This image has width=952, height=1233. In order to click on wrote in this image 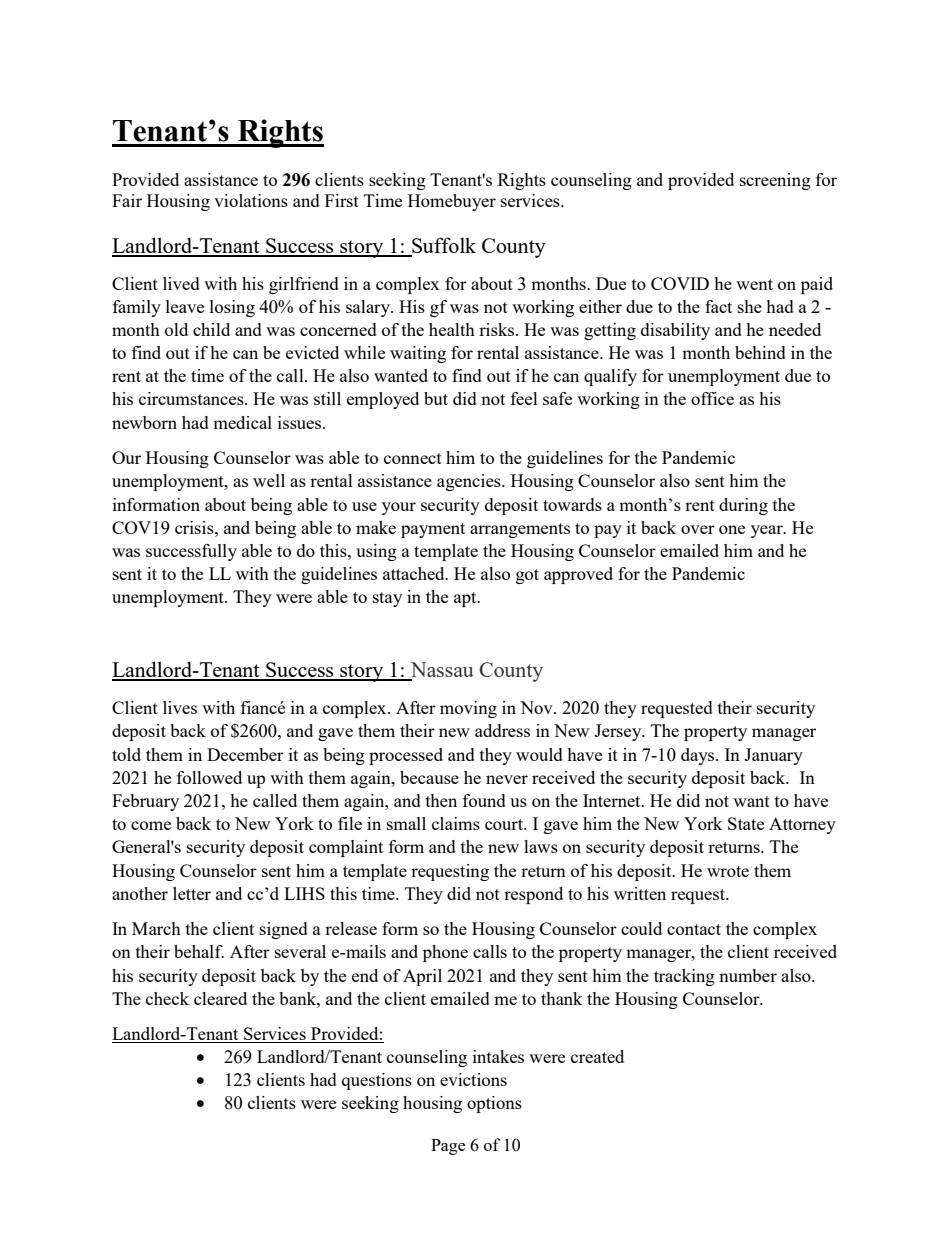, I will do `click(728, 871)`.
